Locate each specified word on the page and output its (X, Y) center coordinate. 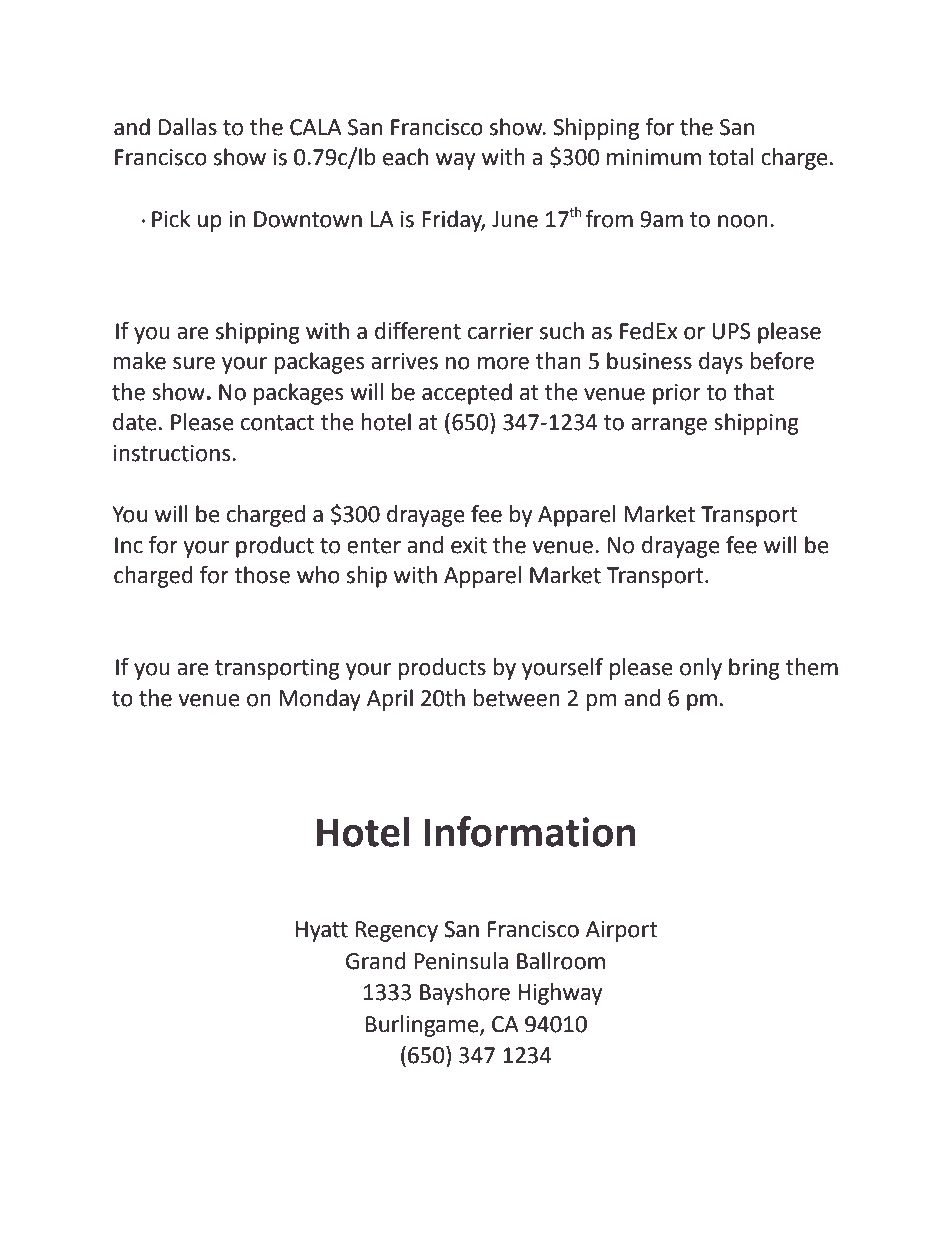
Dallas (188, 127)
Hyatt (322, 931)
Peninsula (461, 961)
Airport (621, 931)
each (405, 157)
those (262, 575)
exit (469, 545)
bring (754, 669)
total (731, 157)
